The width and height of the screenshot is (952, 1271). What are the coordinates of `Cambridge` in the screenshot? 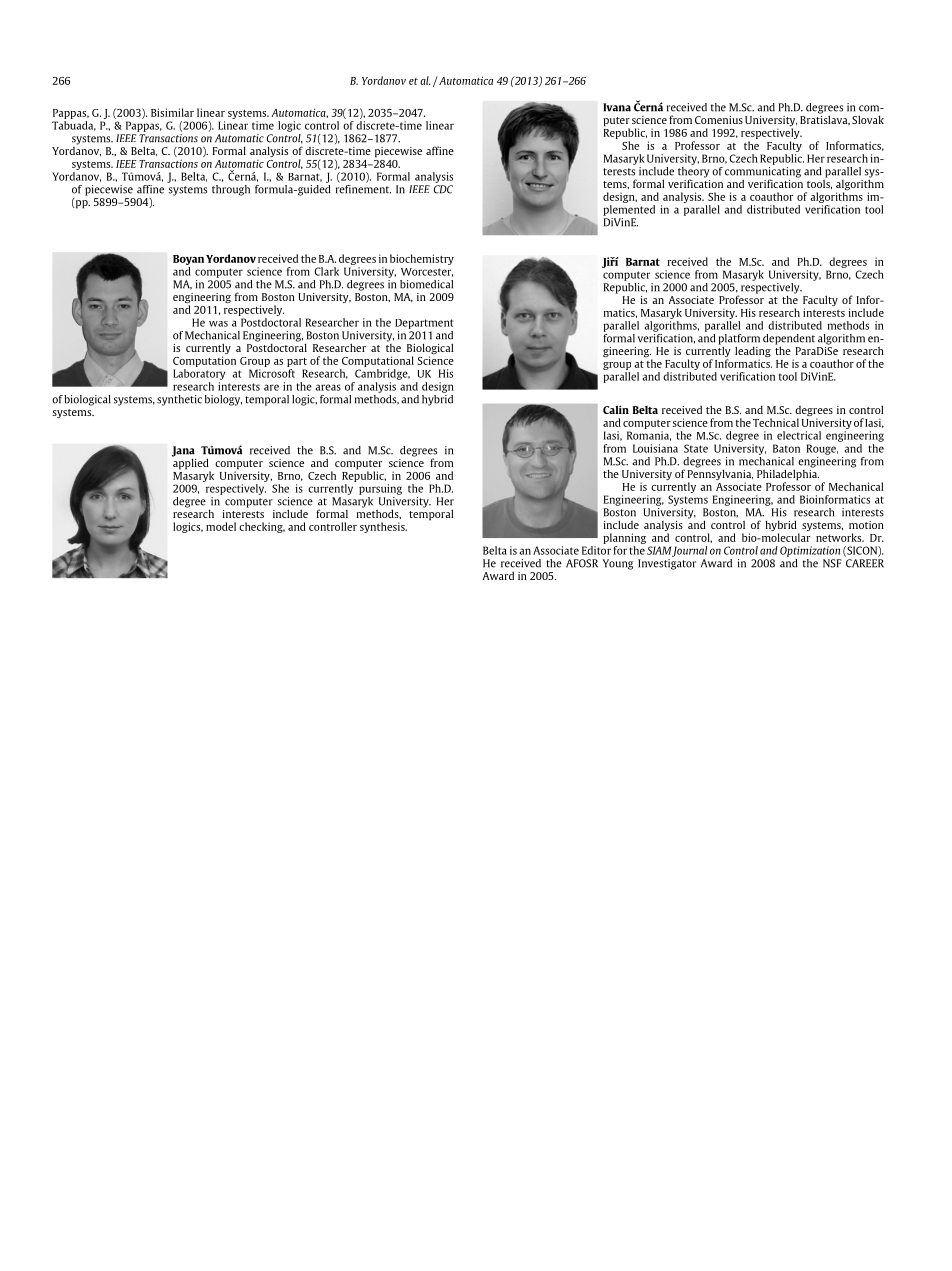 It's located at (382, 374).
